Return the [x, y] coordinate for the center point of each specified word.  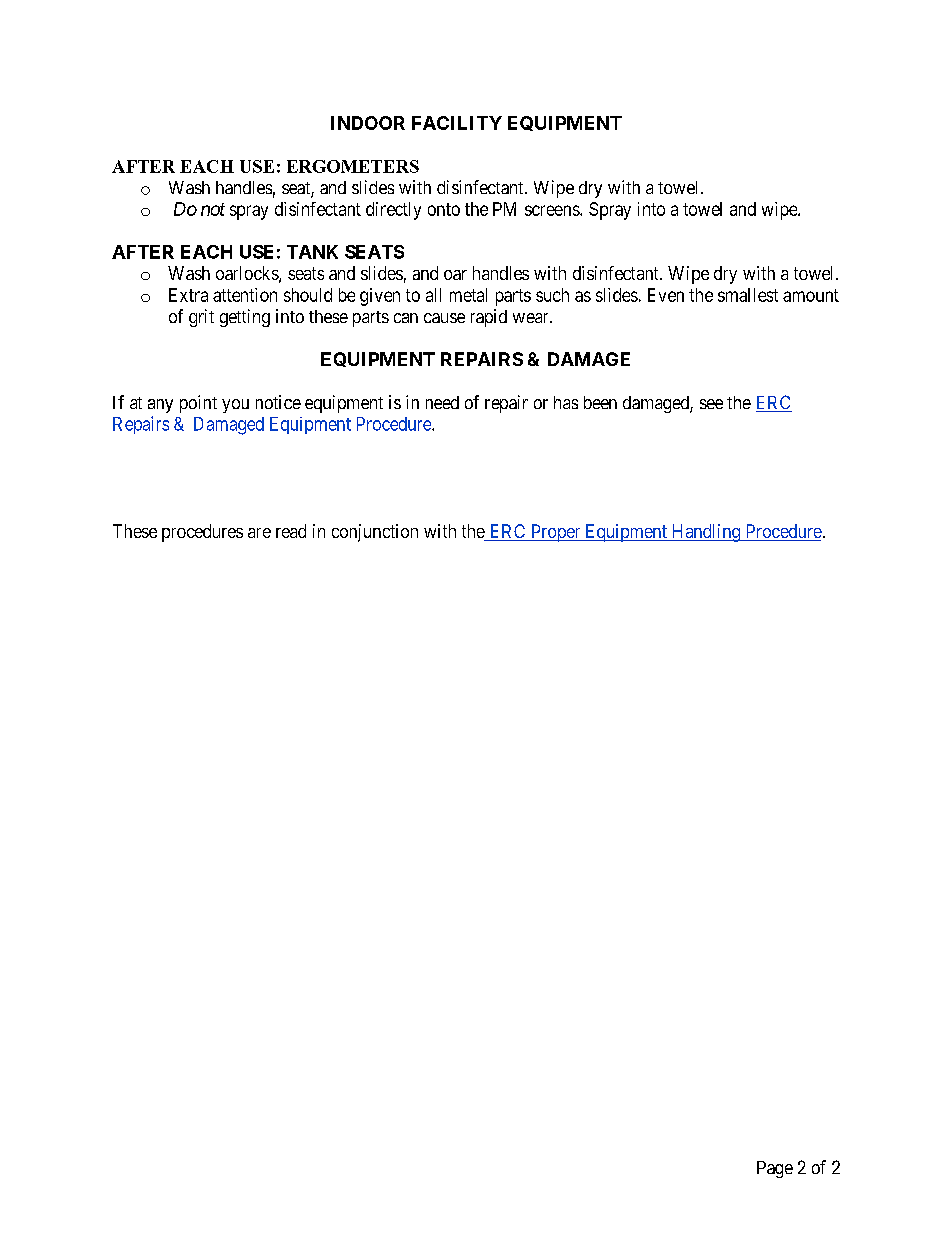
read [291, 531]
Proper [555, 533]
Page [775, 1169]
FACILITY [457, 123]
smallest [748, 295]
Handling [705, 533]
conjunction [375, 533]
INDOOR [368, 123]
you [235, 406]
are [259, 533]
